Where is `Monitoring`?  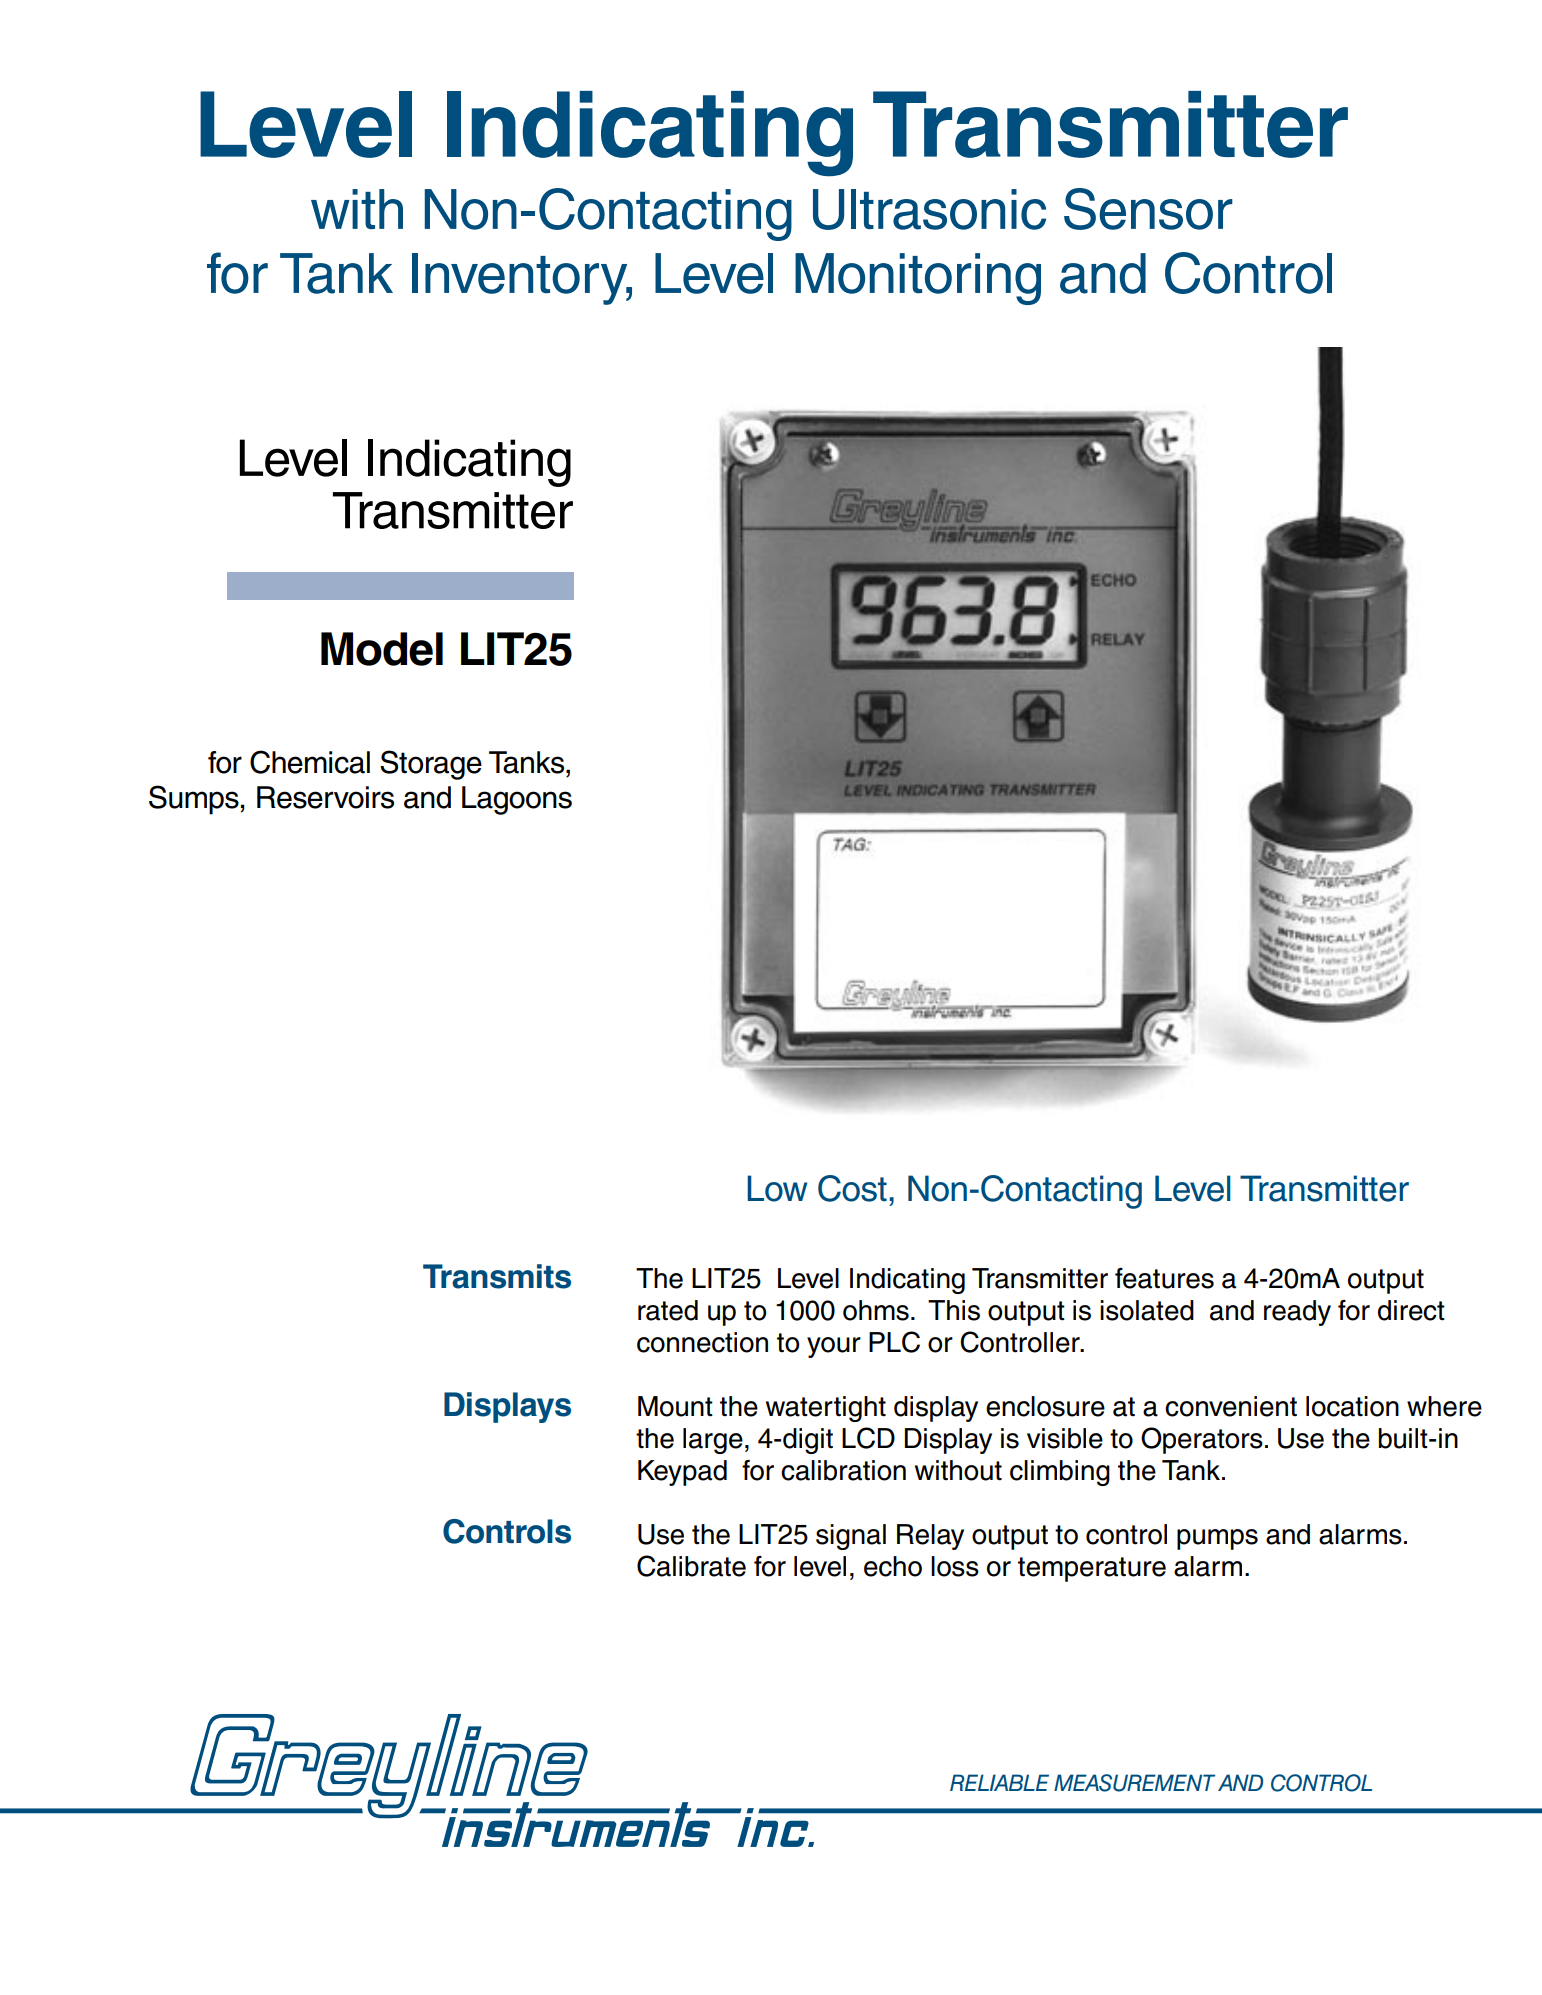 Monitoring is located at coordinates (918, 279).
